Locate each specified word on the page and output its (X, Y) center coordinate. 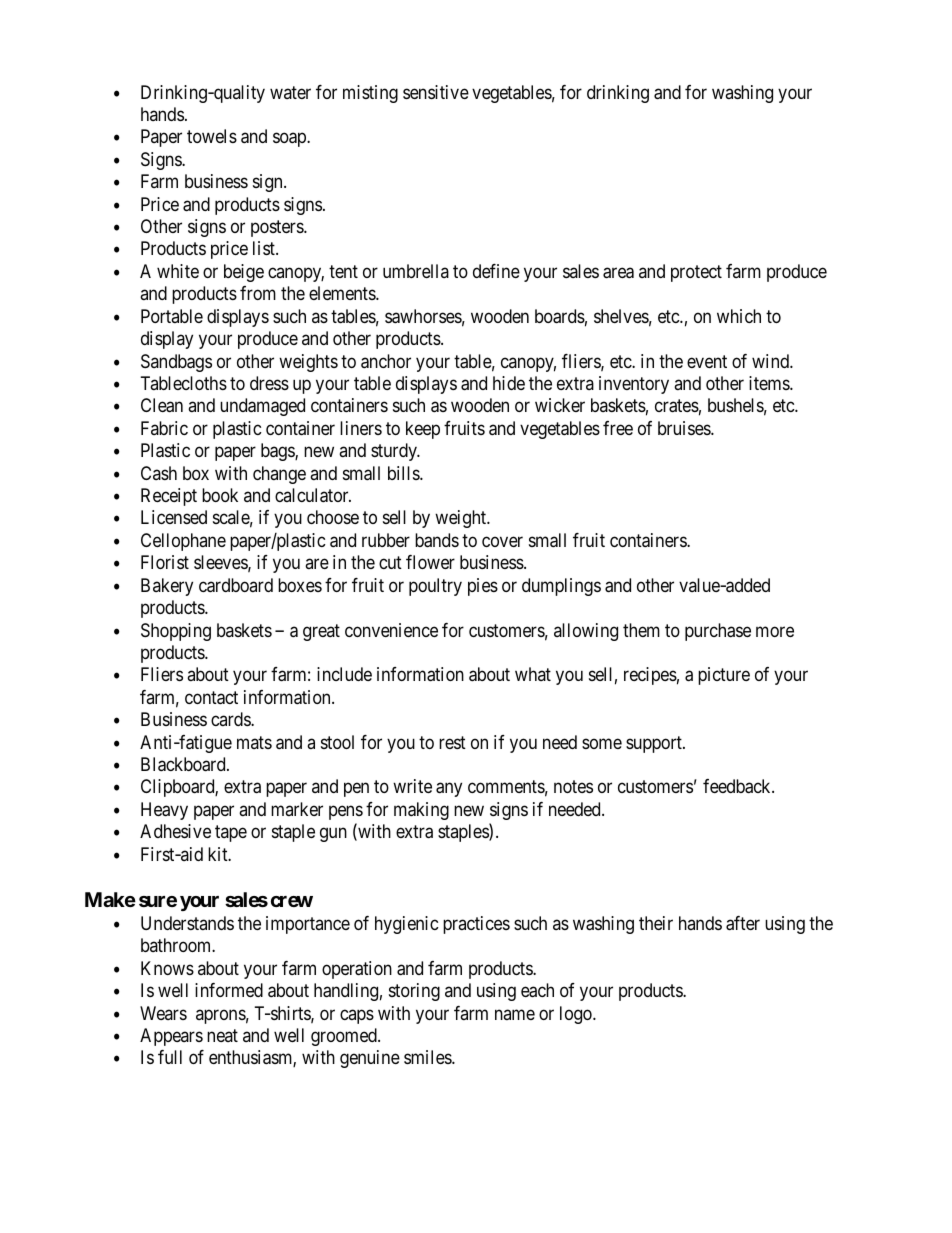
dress (269, 383)
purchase (718, 632)
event (707, 361)
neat (222, 1035)
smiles (428, 1057)
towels (212, 136)
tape (231, 834)
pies (483, 587)
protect (696, 273)
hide (509, 383)
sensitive (436, 92)
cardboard (236, 585)
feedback (738, 786)
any (449, 790)
